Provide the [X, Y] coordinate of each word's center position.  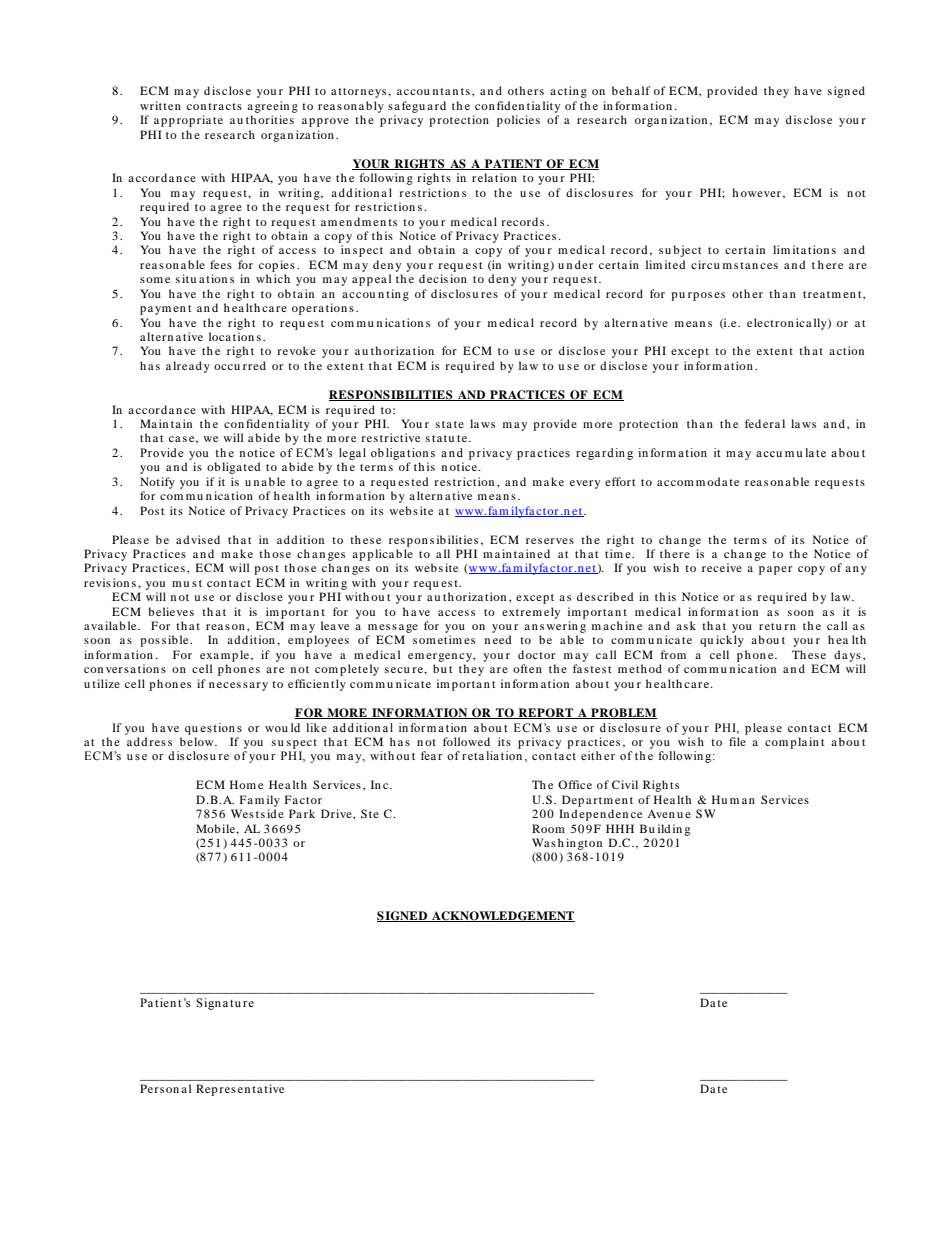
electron [770, 322]
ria [204, 119]
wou [276, 729]
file [737, 741]
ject [691, 251]
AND [471, 395]
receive [722, 567]
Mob [208, 828]
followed [466, 741]
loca [220, 336]
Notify [157, 483]
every [585, 484]
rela [482, 177]
